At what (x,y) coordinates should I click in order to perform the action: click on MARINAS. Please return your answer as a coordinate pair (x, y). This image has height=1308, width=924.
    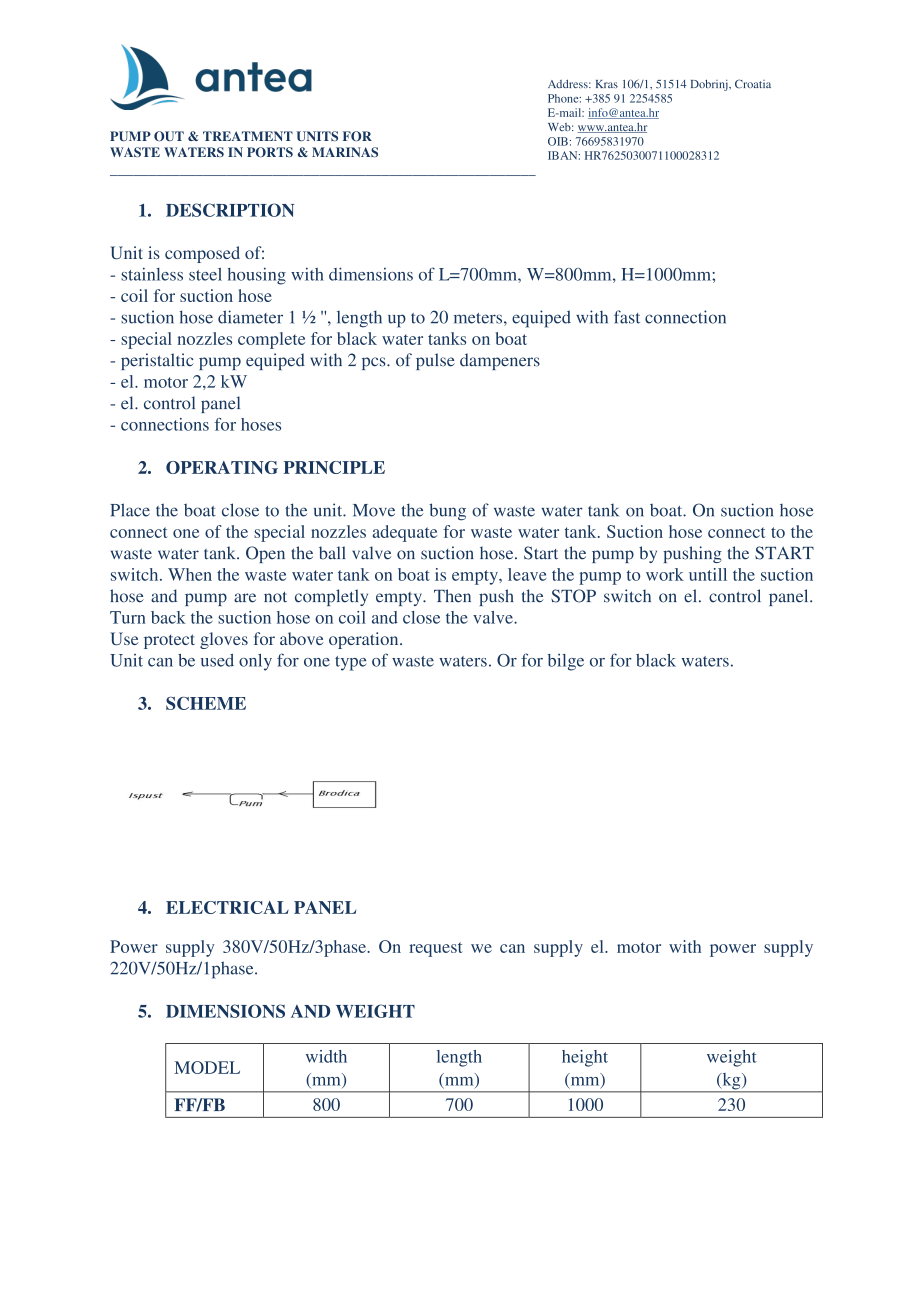
    Looking at the image, I should click on (345, 152).
